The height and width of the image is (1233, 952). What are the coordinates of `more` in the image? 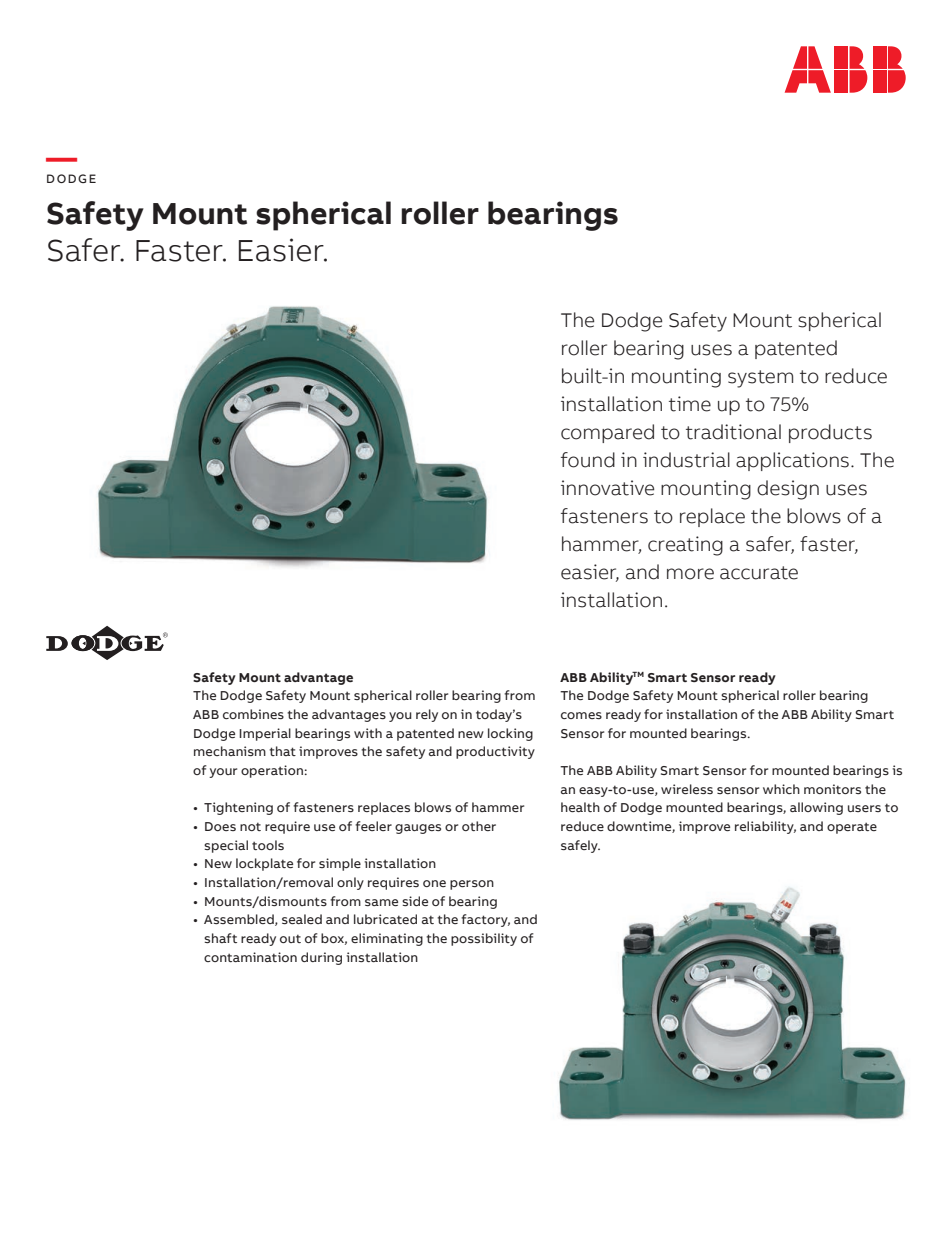 It's located at (690, 574).
